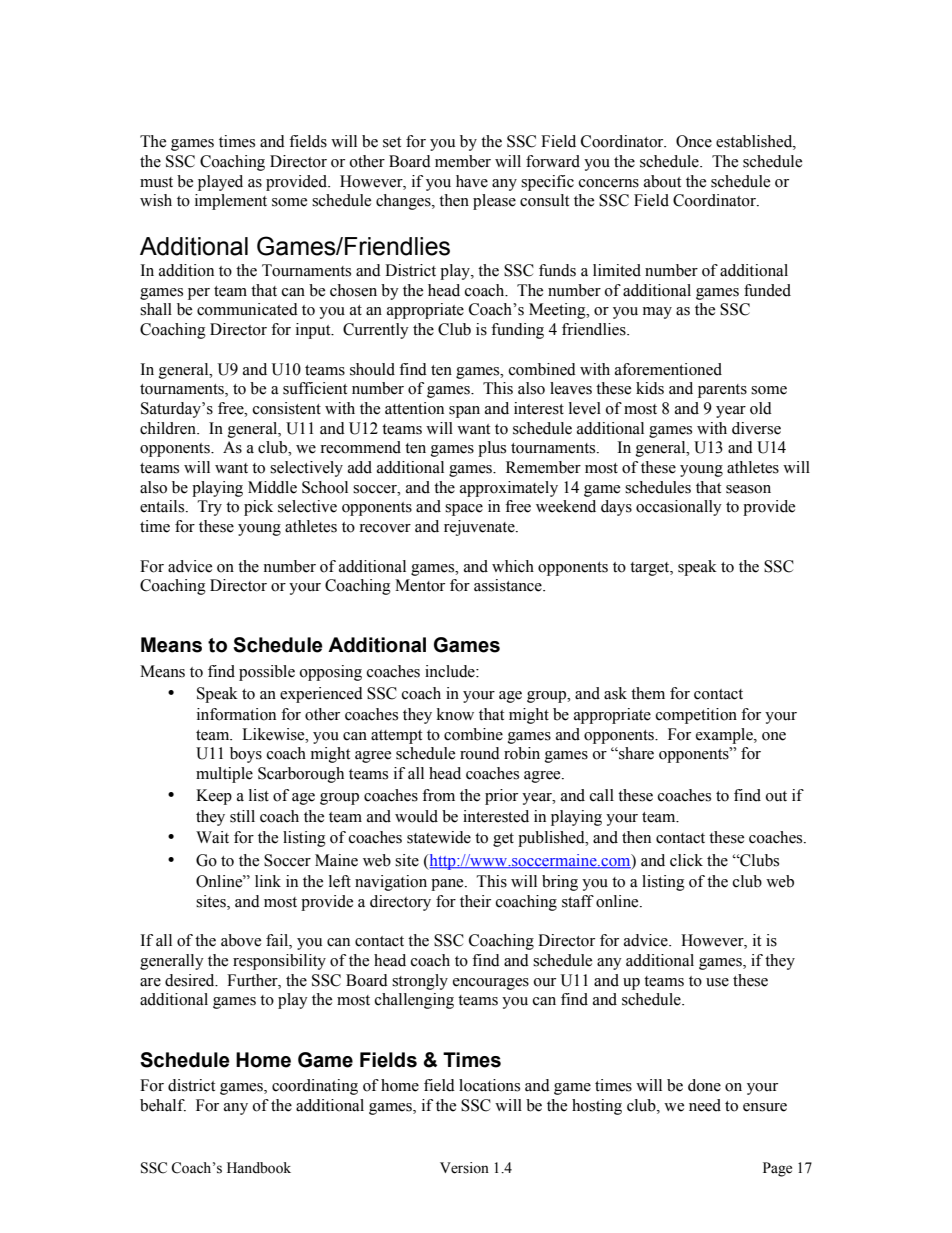 The image size is (952, 1233). I want to click on Handbook, so click(259, 1168).
